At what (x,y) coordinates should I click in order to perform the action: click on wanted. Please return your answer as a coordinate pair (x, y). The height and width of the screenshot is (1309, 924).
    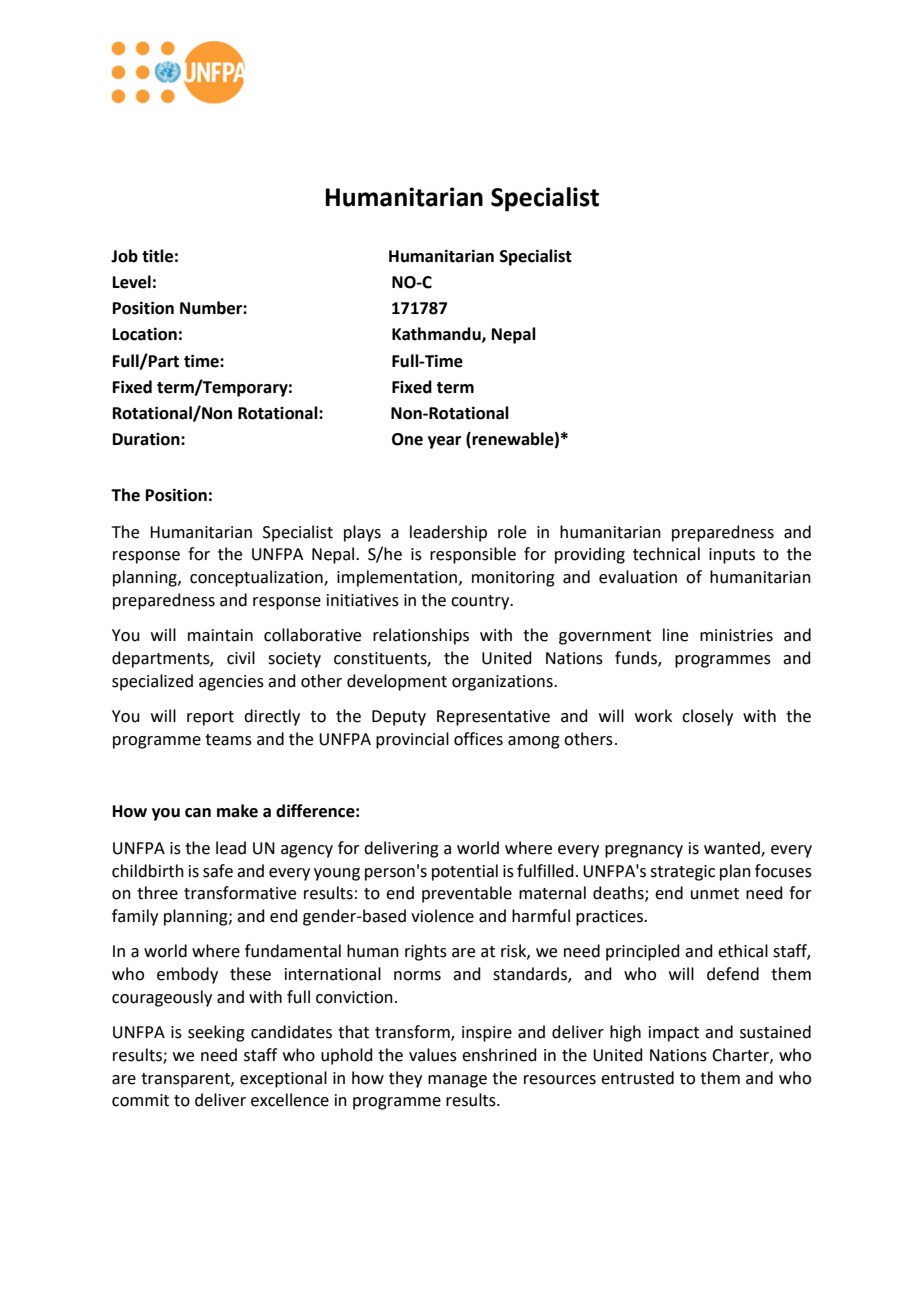
    Looking at the image, I should click on (733, 848).
